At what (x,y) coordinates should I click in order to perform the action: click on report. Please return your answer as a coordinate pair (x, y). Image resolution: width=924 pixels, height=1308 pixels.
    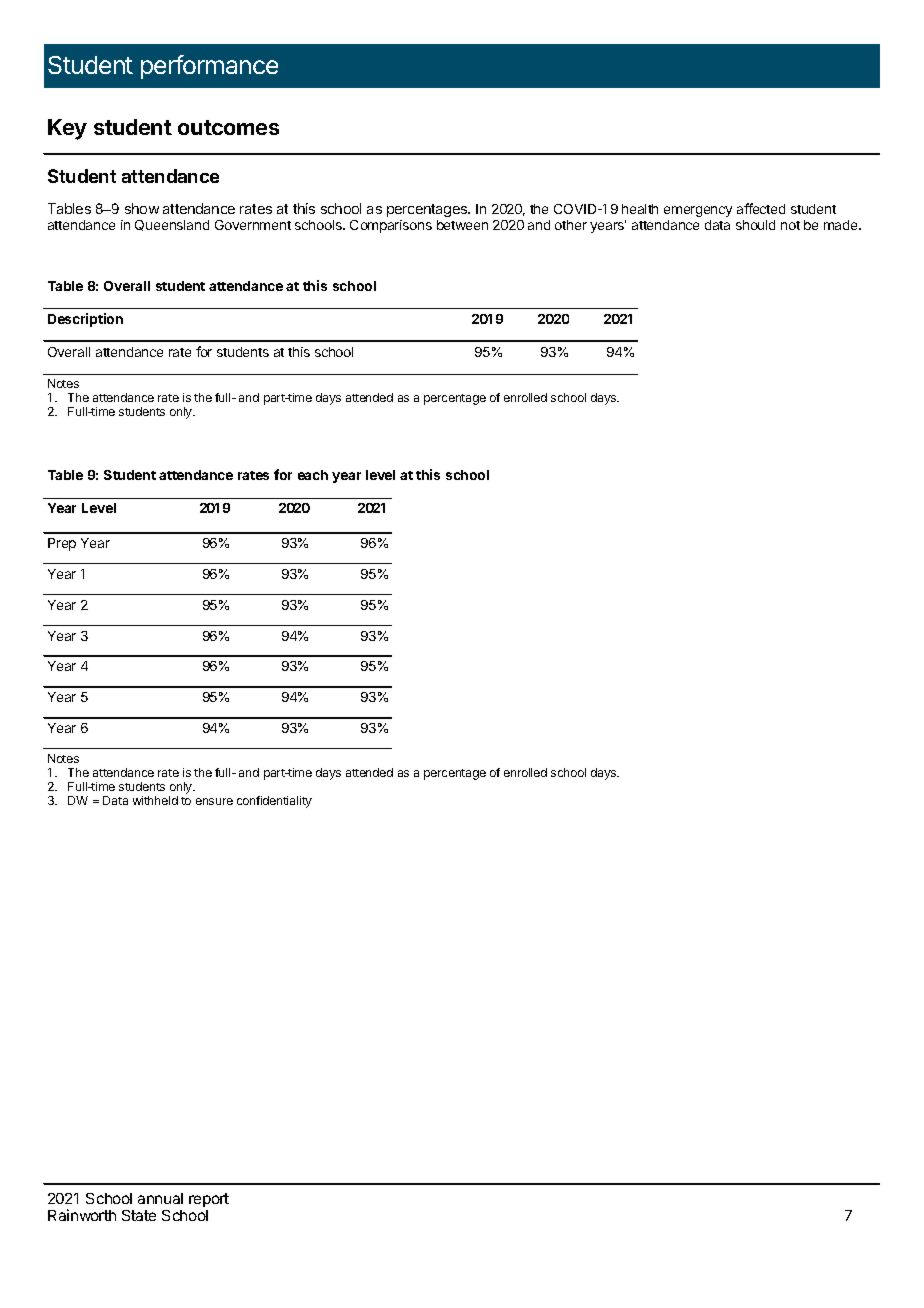
    Looking at the image, I should click on (209, 1200).
